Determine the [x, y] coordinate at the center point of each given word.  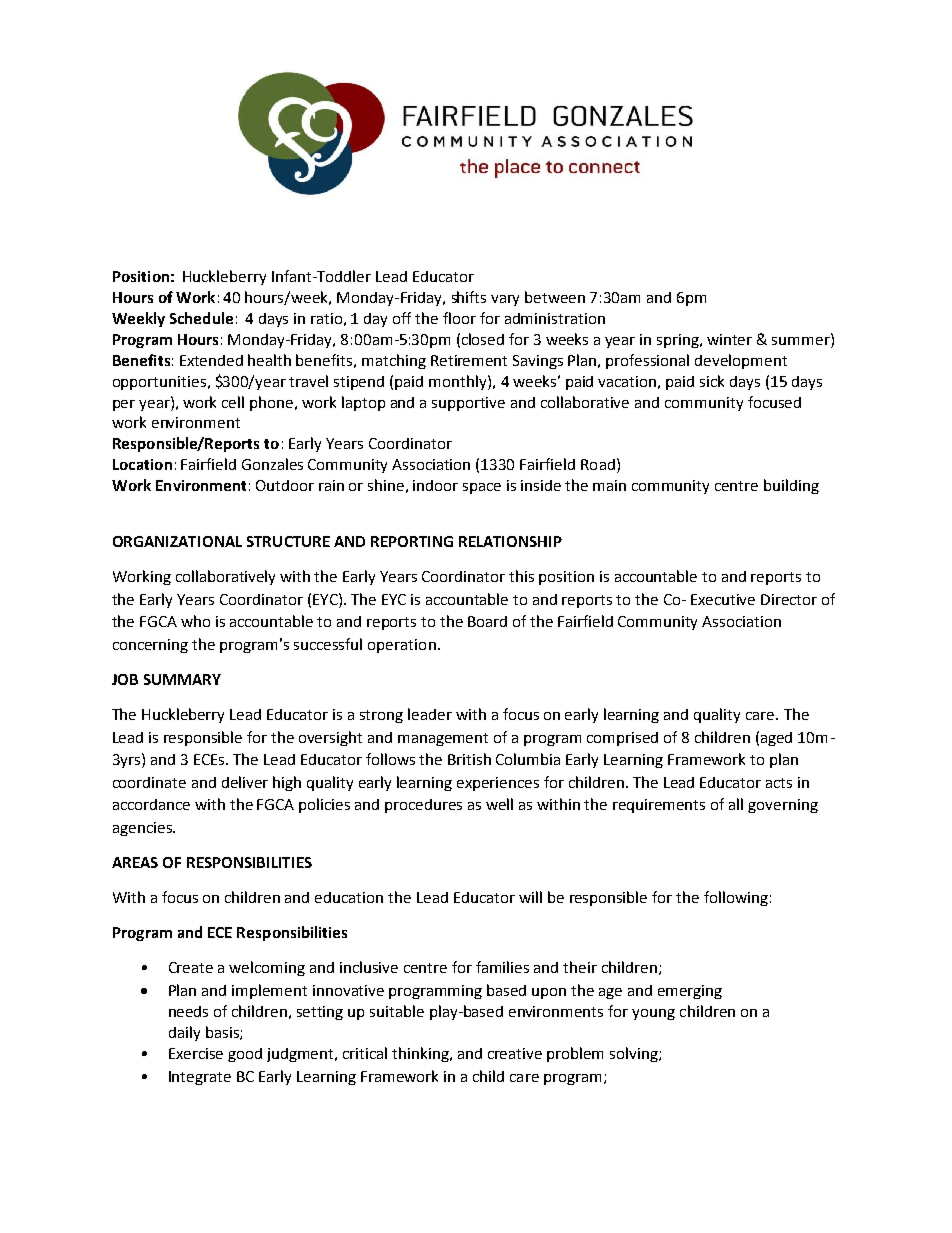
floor [459, 318]
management [443, 739]
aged [776, 739]
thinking [421, 1054]
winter [729, 339]
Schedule [201, 318]
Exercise [196, 1053]
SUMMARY [182, 679]
